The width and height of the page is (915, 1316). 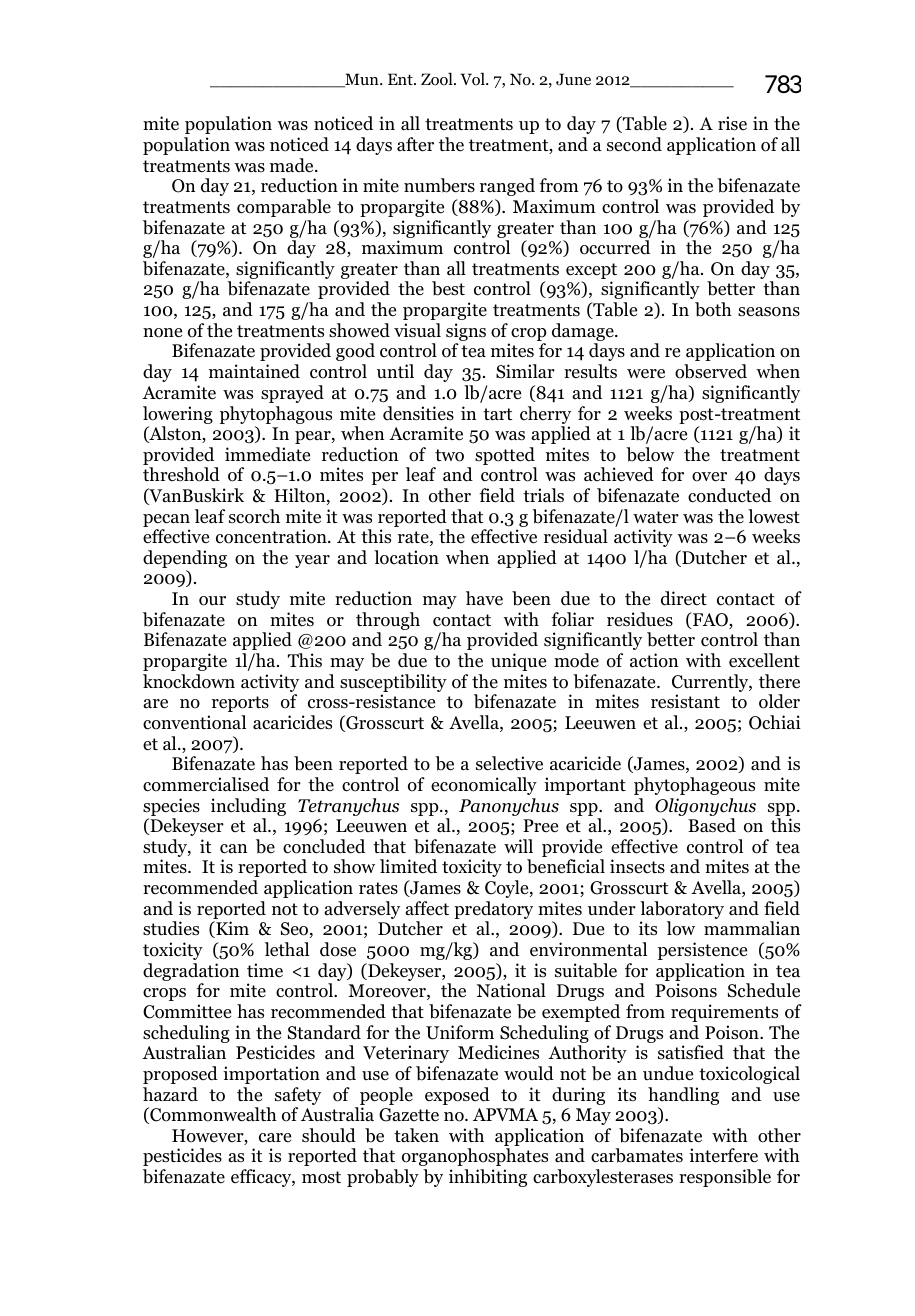 What do you see at coordinates (710, 620) in the page?
I see `FAO` at bounding box center [710, 620].
